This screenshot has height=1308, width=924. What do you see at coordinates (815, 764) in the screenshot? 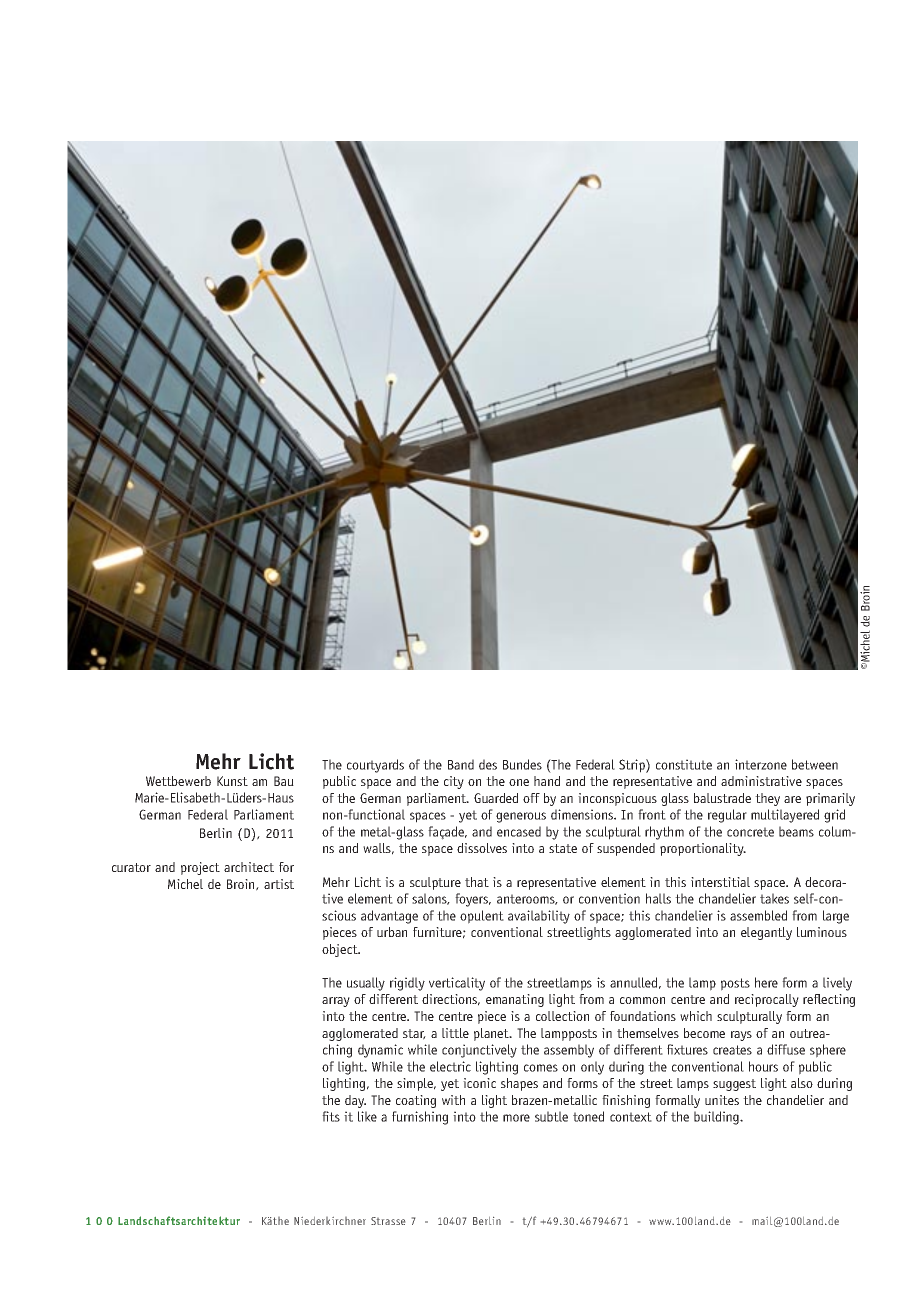
I see `between` at bounding box center [815, 764].
